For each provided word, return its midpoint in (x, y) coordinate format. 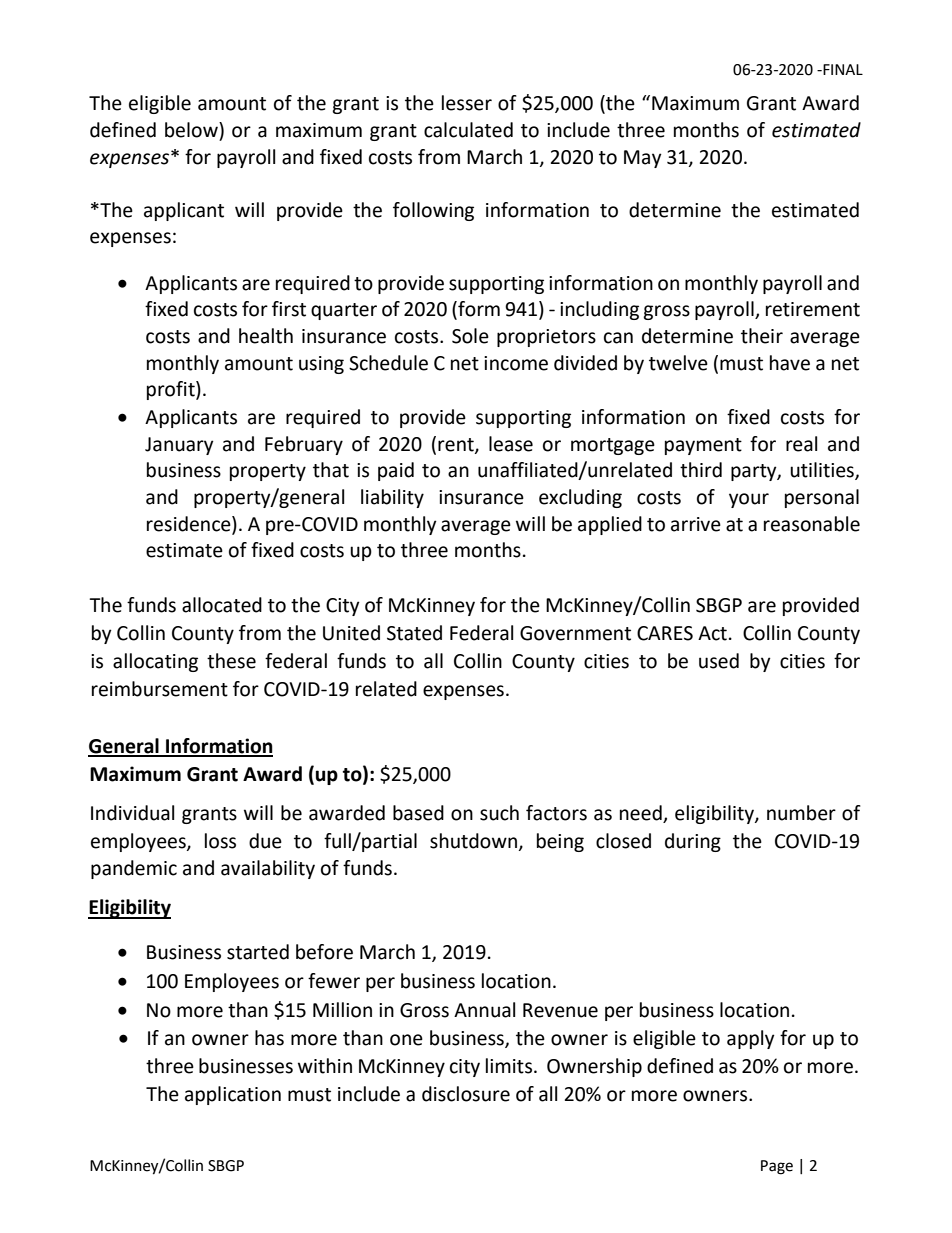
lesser (467, 103)
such (499, 813)
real (801, 444)
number (801, 813)
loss (220, 841)
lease (511, 444)
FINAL (842, 69)
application (233, 1095)
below (192, 130)
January (179, 446)
